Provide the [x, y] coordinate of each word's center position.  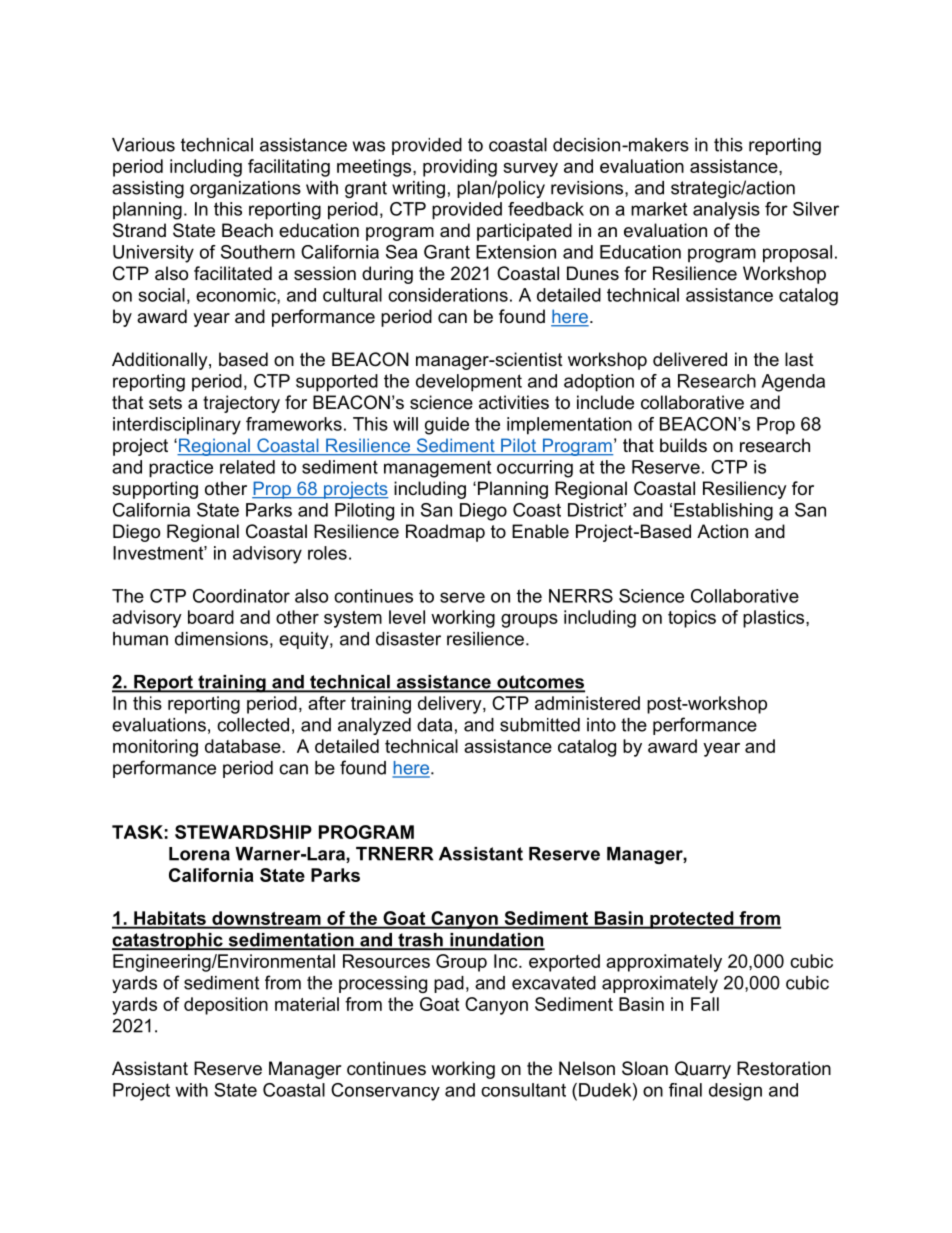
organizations [245, 189]
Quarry [703, 1070]
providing [460, 168]
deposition [226, 1006]
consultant [523, 1090]
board [211, 617]
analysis [726, 211]
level [407, 617]
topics [692, 619]
